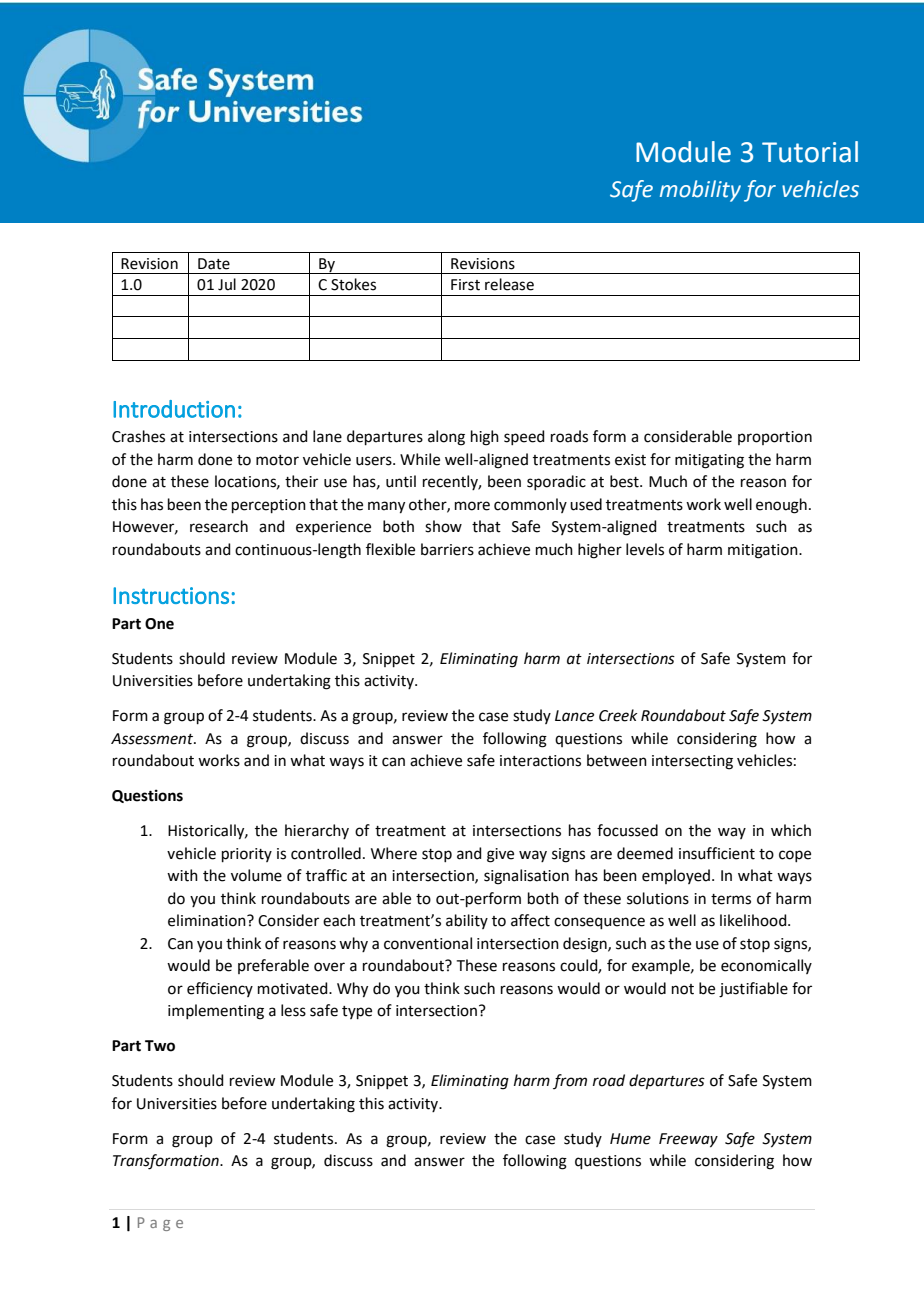 Image resolution: width=924 pixels, height=1308 pixels. What do you see at coordinates (688, 1140) in the document?
I see `Freeway` at bounding box center [688, 1140].
